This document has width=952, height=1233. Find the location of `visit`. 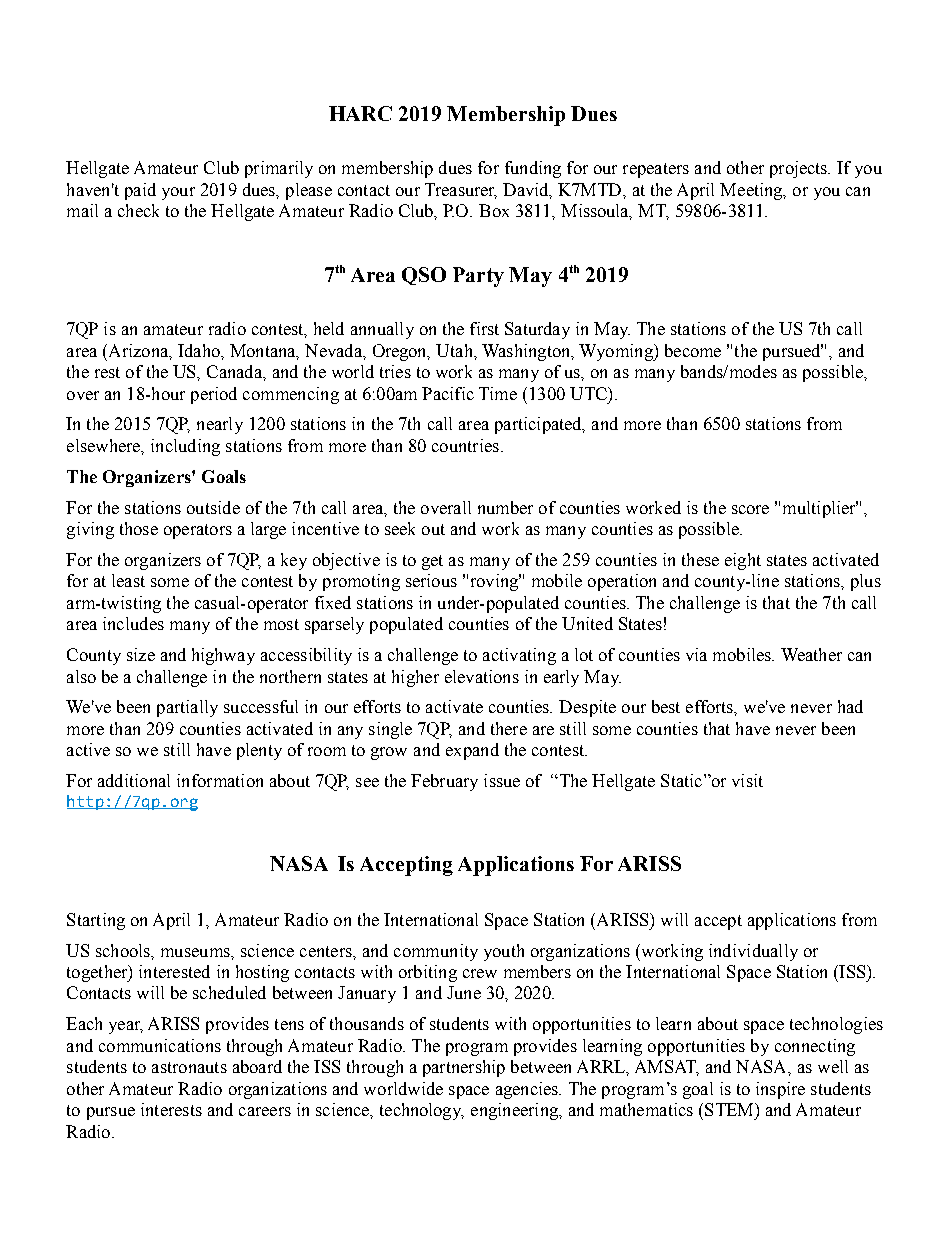

visit is located at coordinates (747, 780).
